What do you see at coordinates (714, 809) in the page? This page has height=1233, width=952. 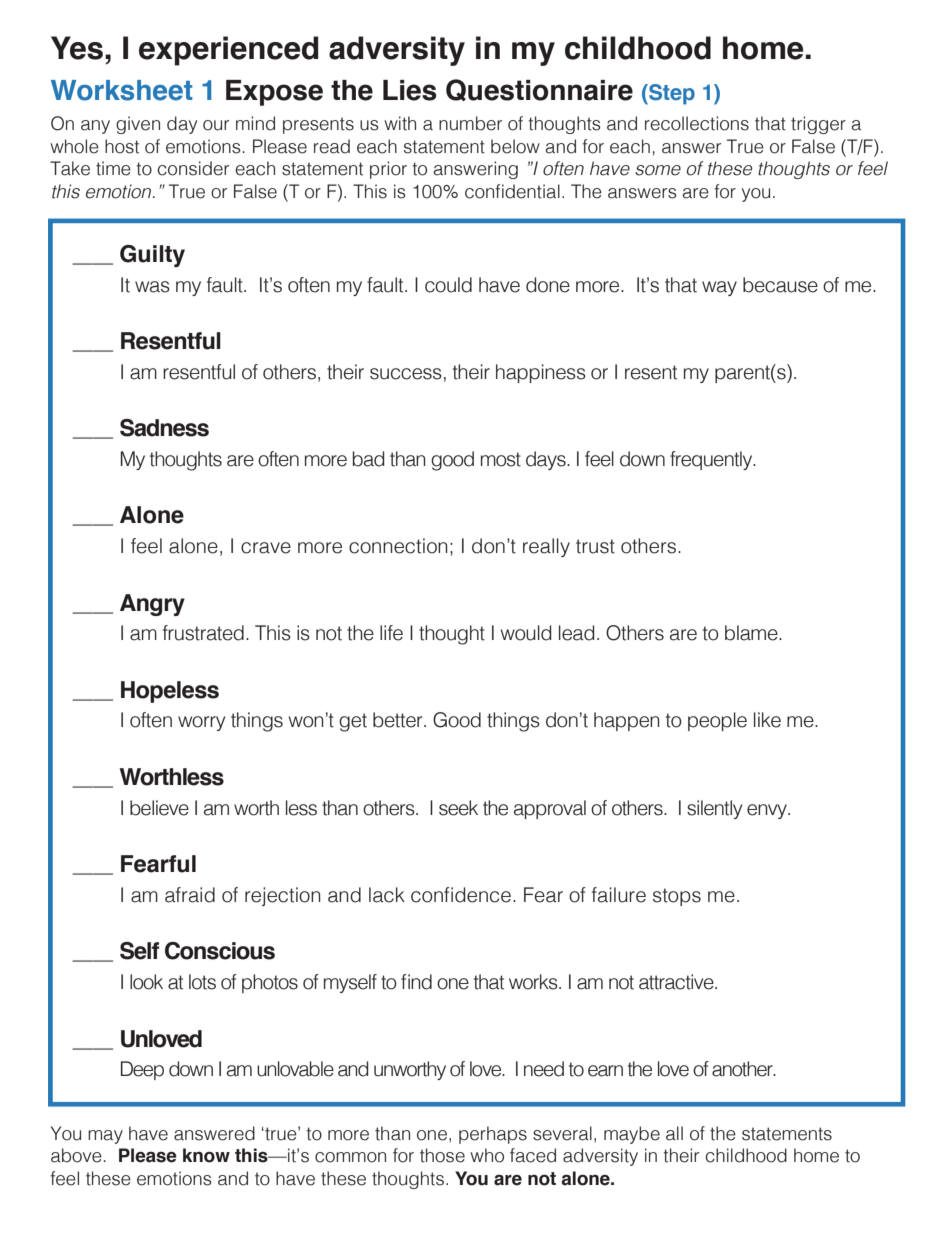 I see `silently` at bounding box center [714, 809].
